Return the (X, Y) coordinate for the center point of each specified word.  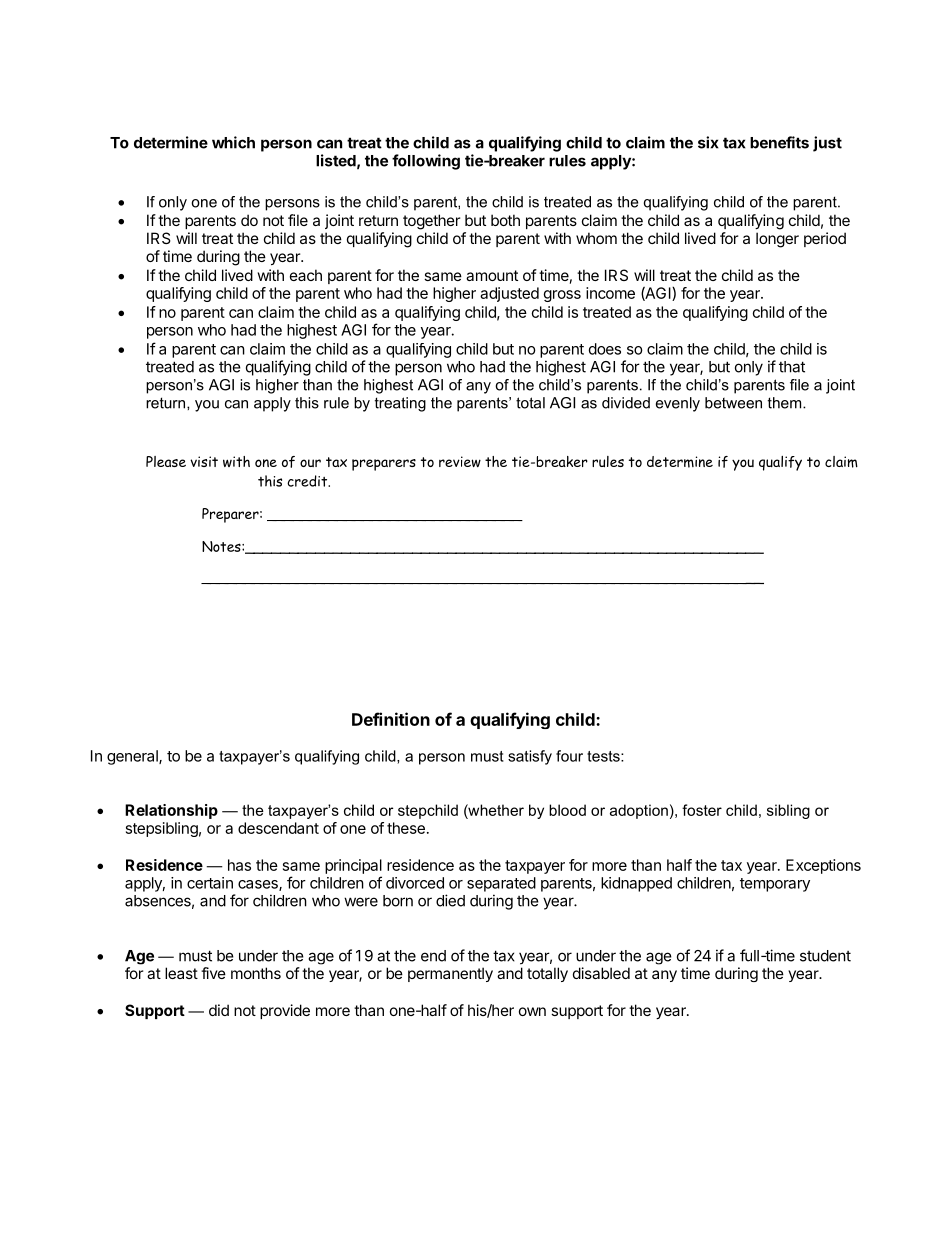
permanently (450, 974)
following (426, 162)
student (825, 956)
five (213, 973)
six (708, 142)
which (233, 142)
